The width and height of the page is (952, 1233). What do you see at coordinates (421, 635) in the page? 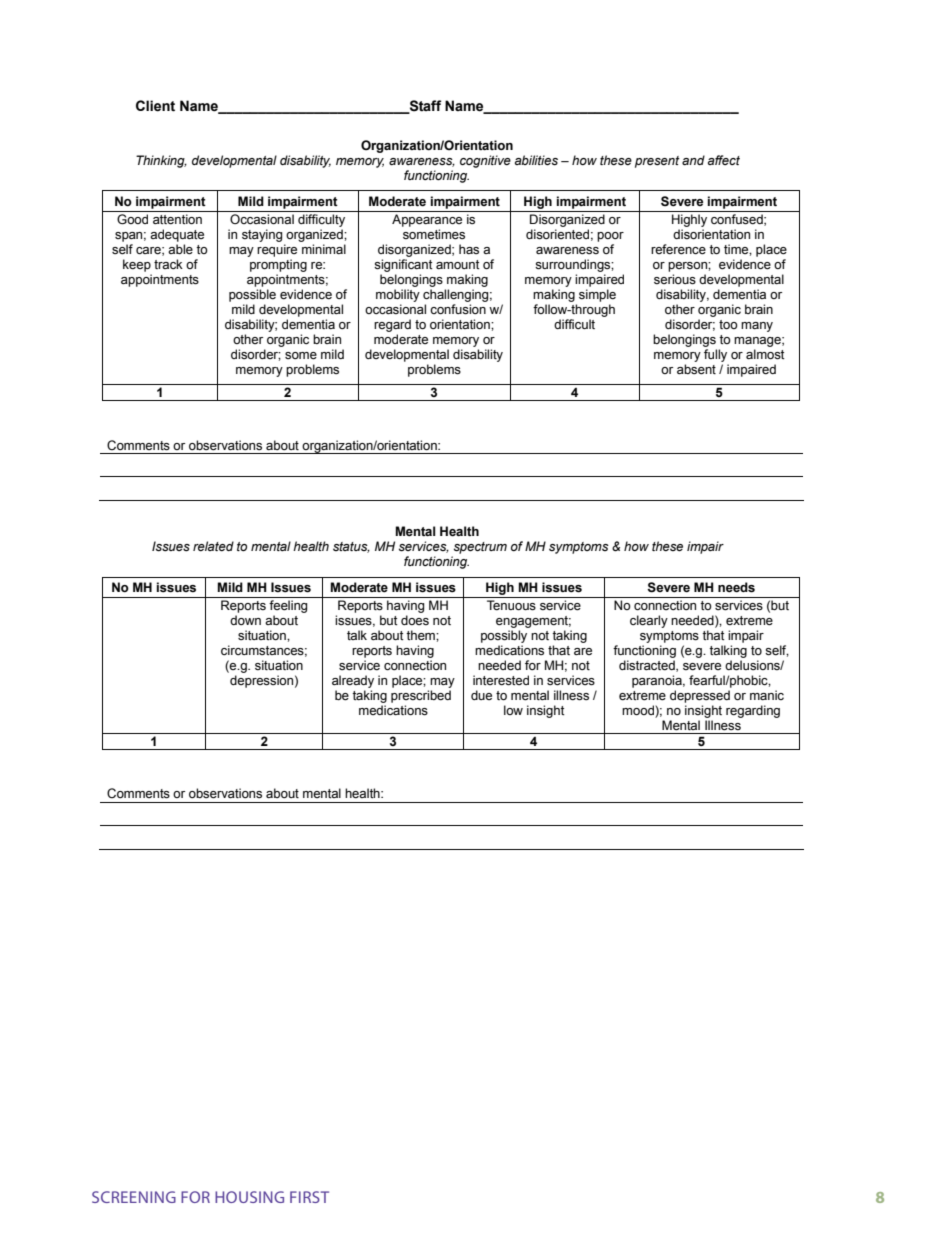
I see `them` at bounding box center [421, 635].
